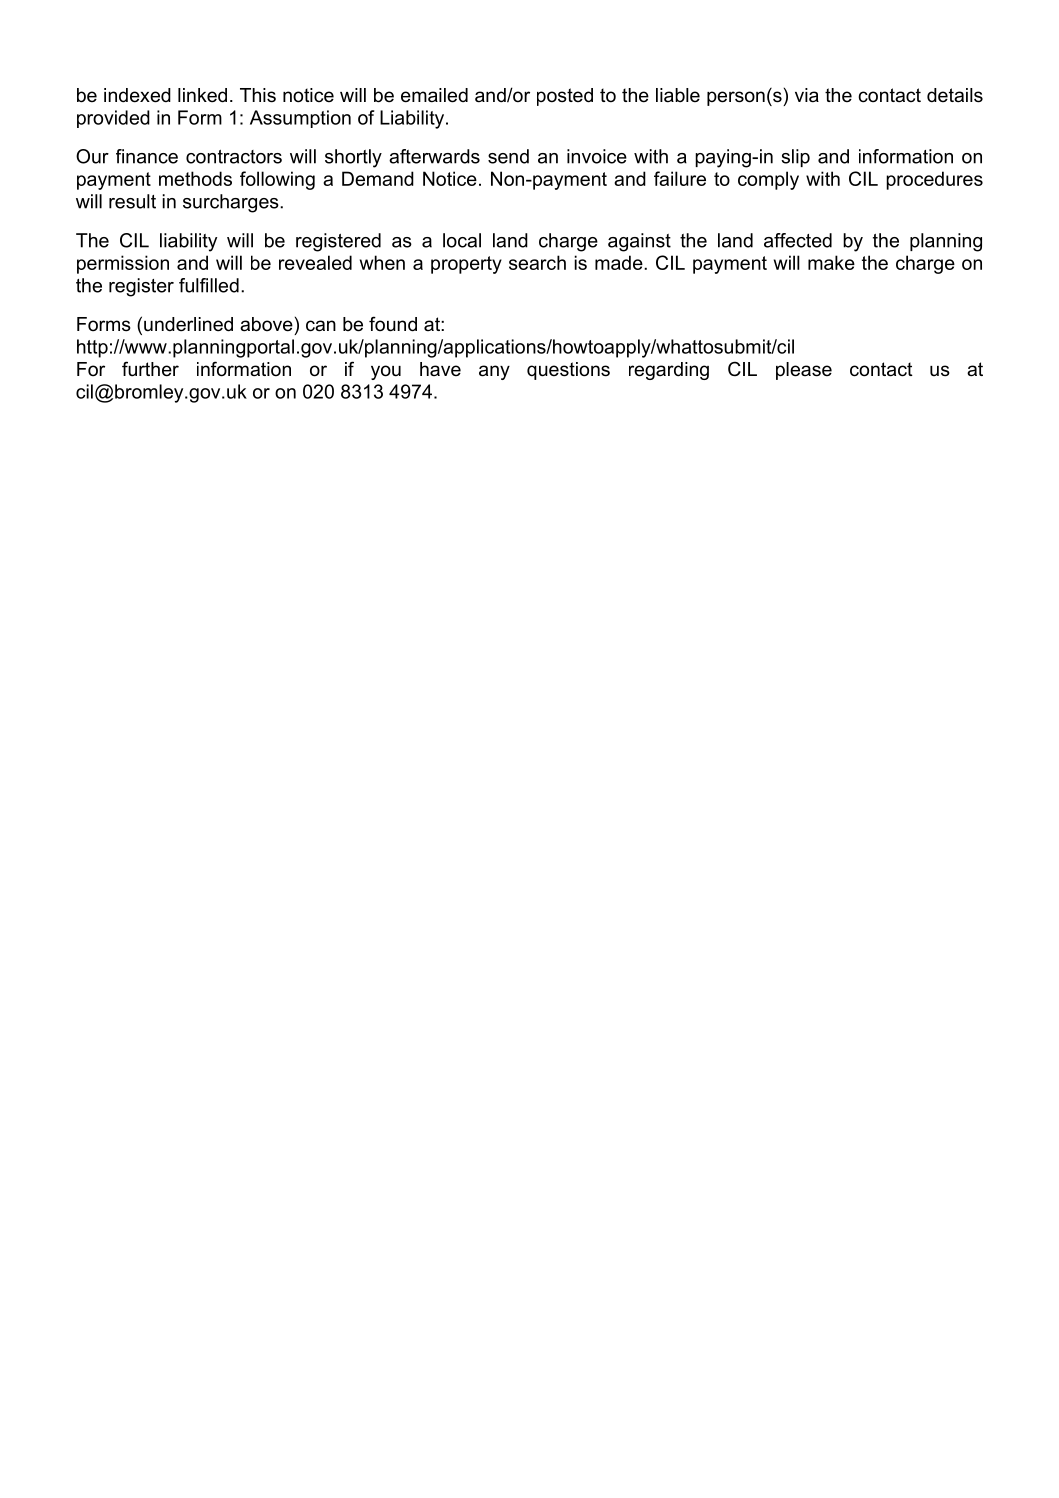 This image has height=1498, width=1059. Describe the element at coordinates (804, 371) in the image. I see `please` at that location.
